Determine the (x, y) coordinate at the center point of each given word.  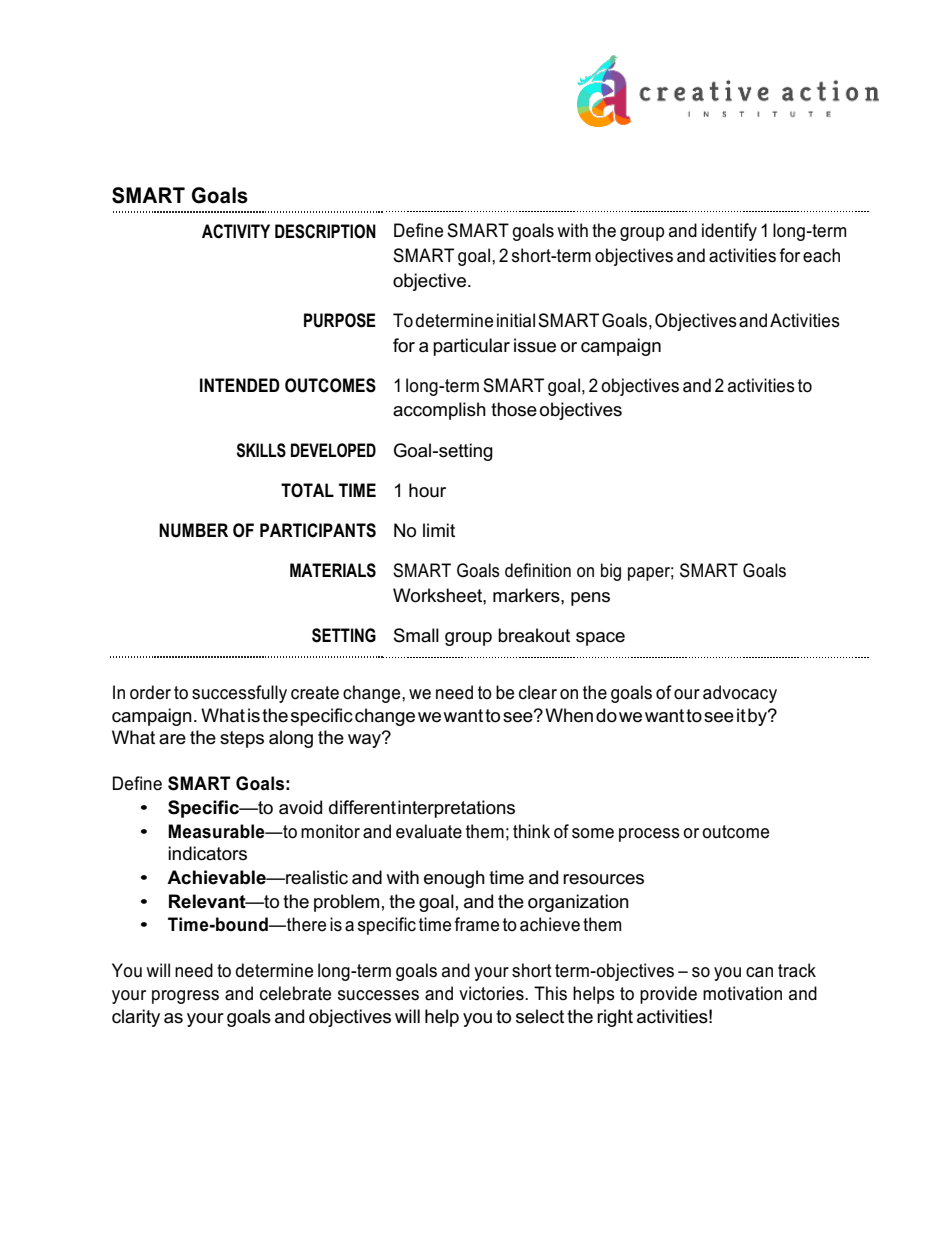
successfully (239, 694)
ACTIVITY (236, 231)
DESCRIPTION (325, 231)
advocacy (740, 694)
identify (729, 232)
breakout (534, 635)
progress (185, 997)
